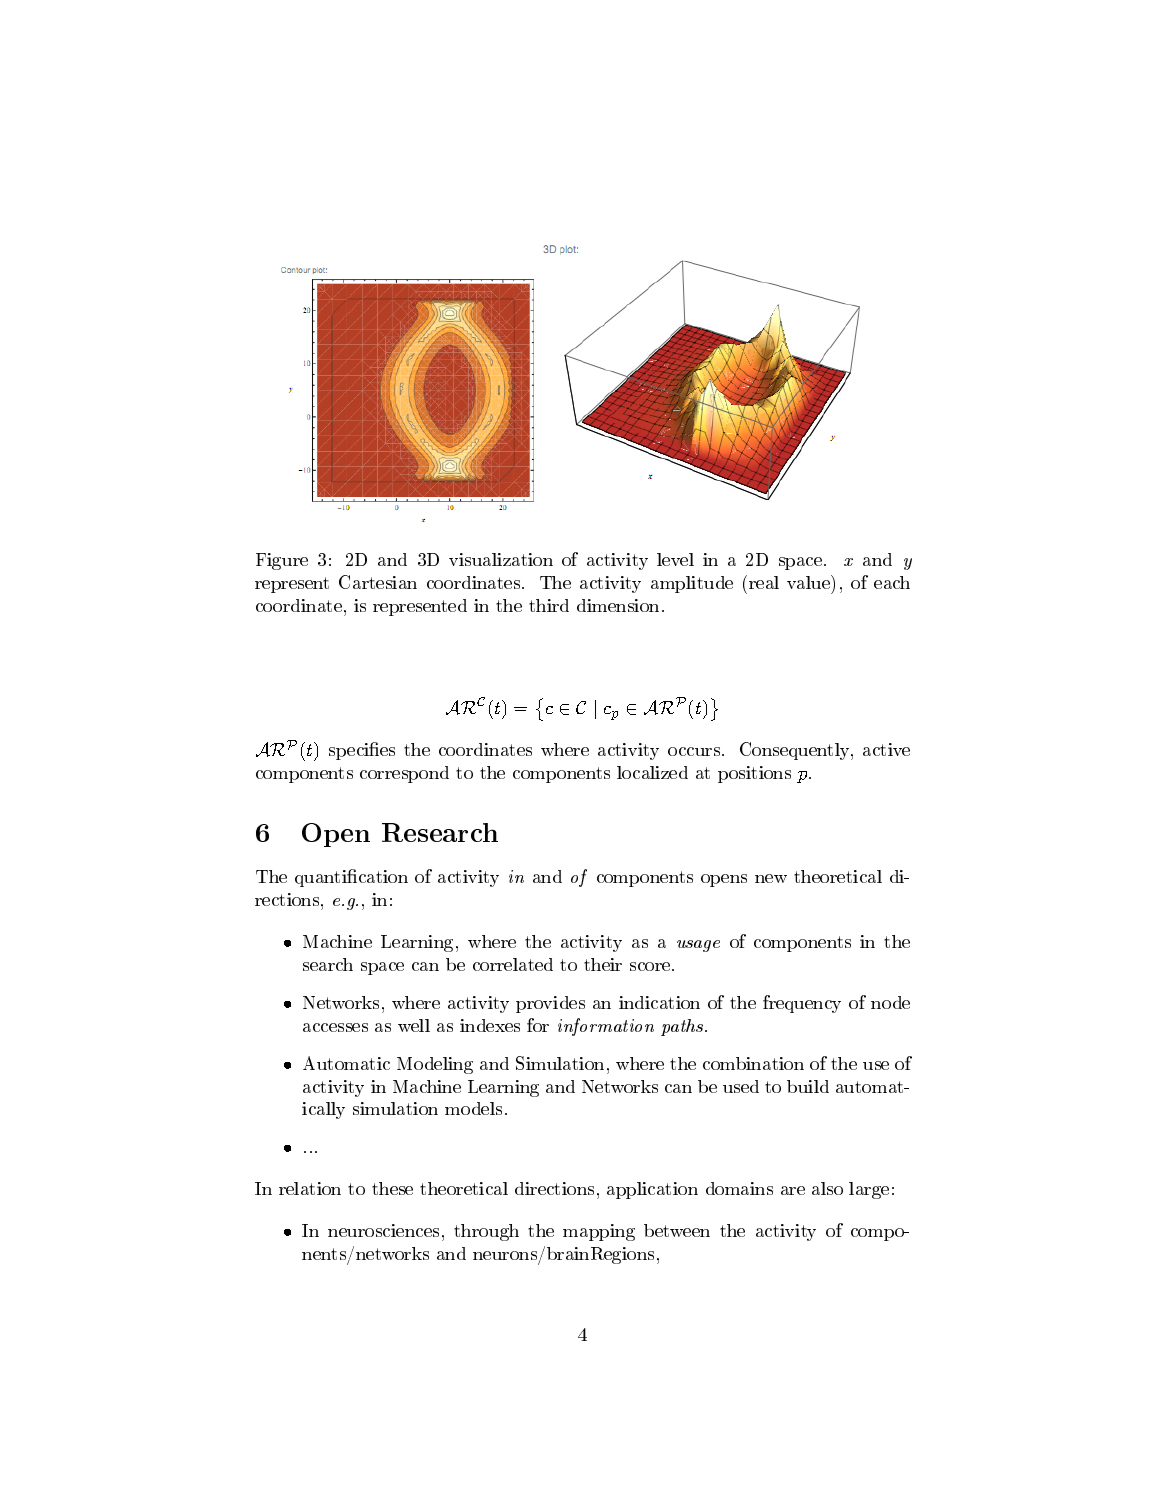 This screenshot has width=1168, height=1512. I want to click on new, so click(771, 878).
